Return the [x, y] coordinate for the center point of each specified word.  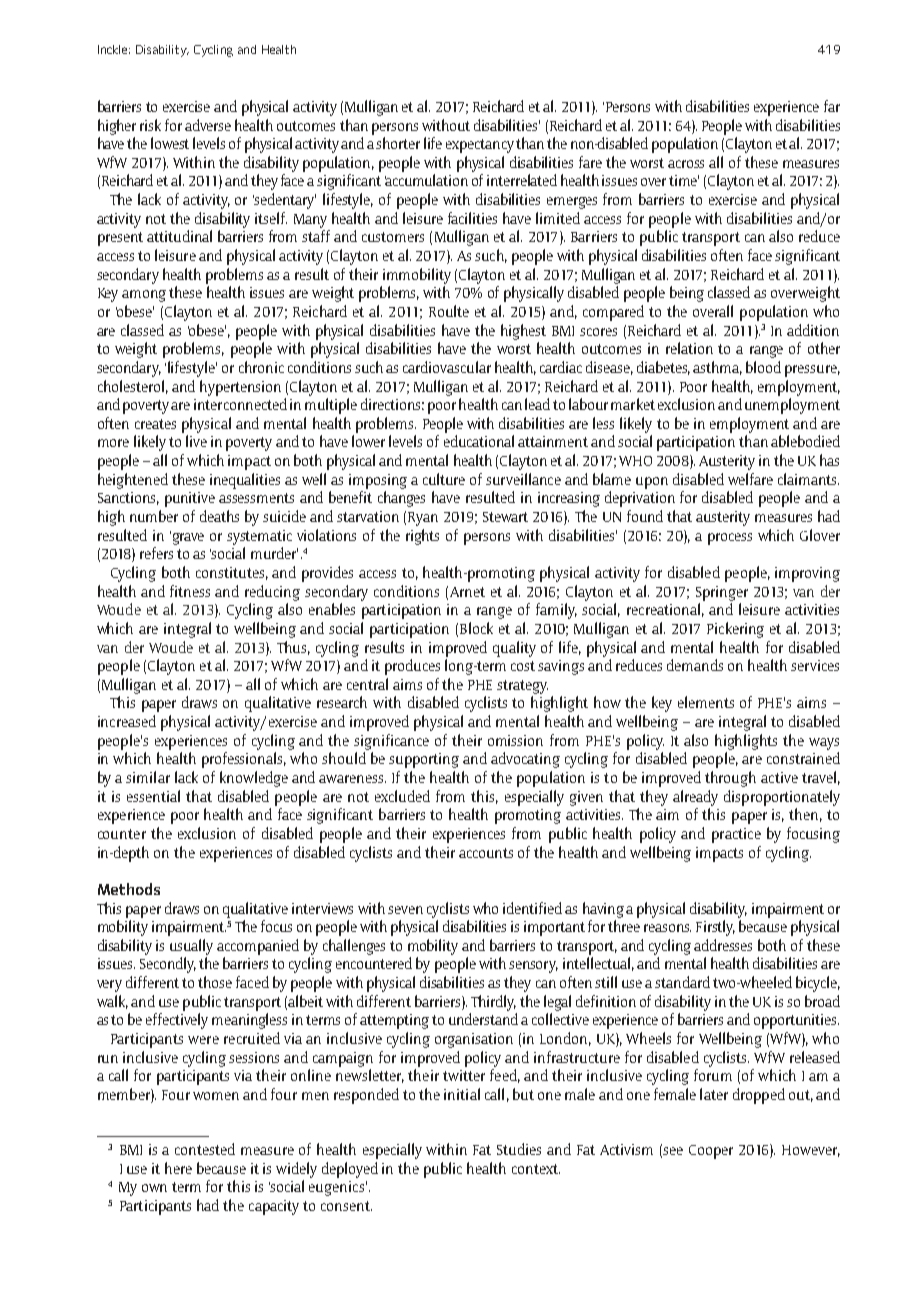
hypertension [240, 388]
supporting [424, 760]
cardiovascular [447, 367]
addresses [723, 945]
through [730, 779]
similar [148, 777]
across [686, 164]
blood [763, 367]
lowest [170, 143]
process [730, 539]
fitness [190, 591]
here [178, 1168]
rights [422, 537]
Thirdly [493, 1003]
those [215, 982]
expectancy [480, 146]
